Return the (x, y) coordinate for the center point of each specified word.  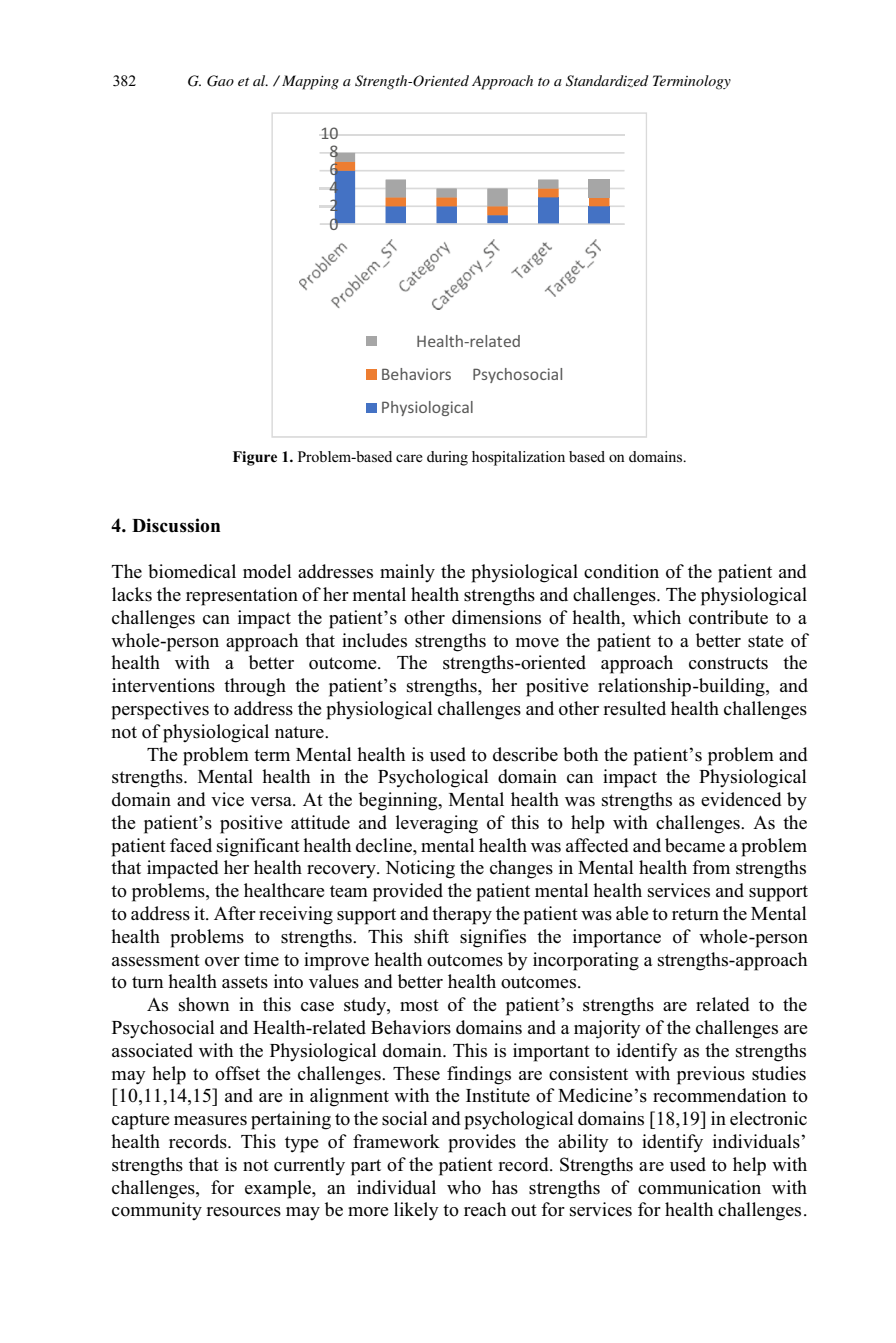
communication (699, 1187)
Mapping (310, 82)
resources (243, 1212)
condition (621, 571)
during (447, 458)
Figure (255, 458)
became (695, 845)
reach (485, 1209)
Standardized (607, 81)
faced (191, 845)
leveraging (437, 824)
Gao (220, 81)
